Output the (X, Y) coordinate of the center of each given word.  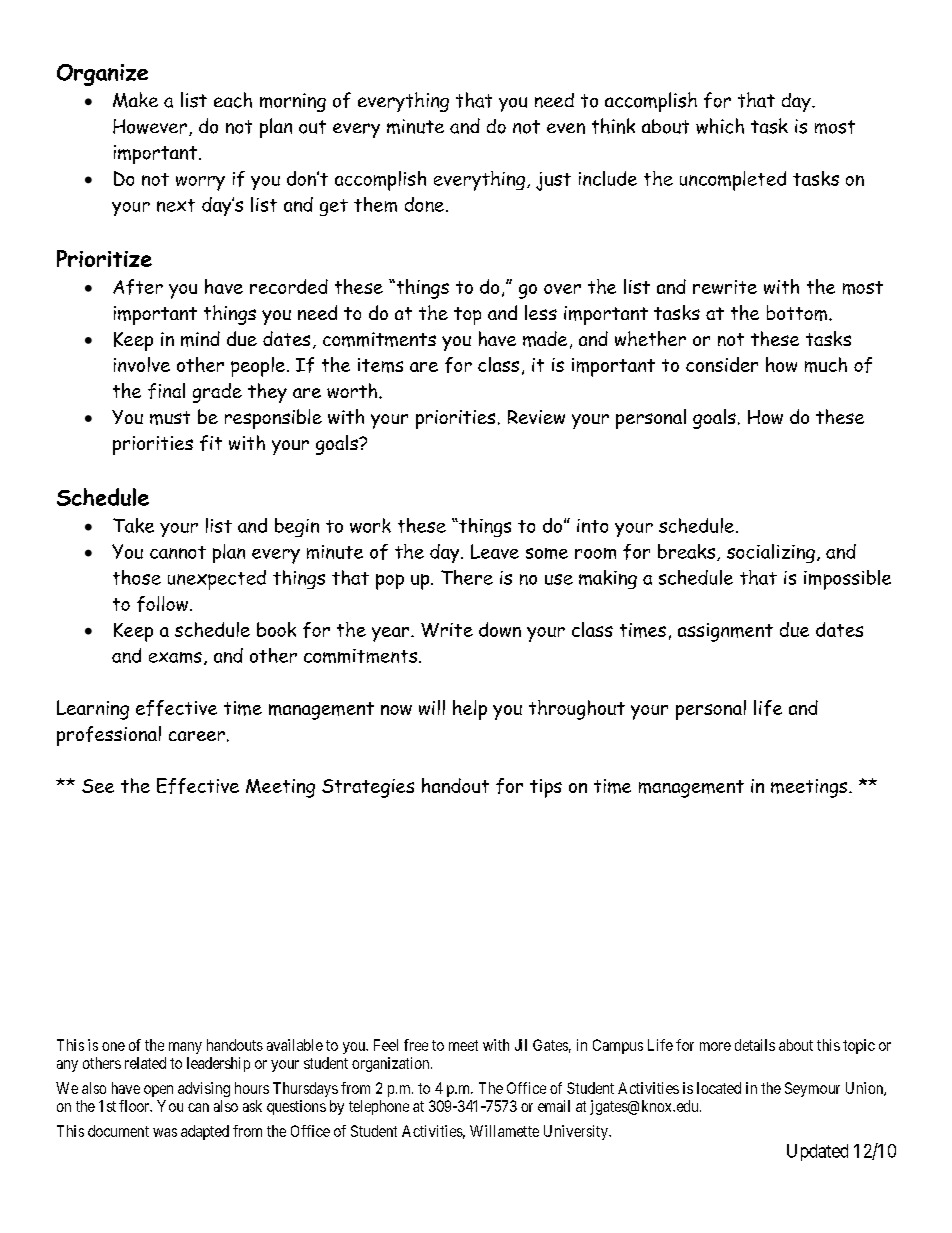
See (98, 786)
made (545, 339)
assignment (725, 632)
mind (200, 339)
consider (722, 364)
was (165, 1132)
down (500, 629)
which (720, 126)
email (554, 1106)
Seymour (812, 1089)
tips (546, 788)
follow (162, 604)
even (566, 128)
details (755, 1045)
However (150, 126)
